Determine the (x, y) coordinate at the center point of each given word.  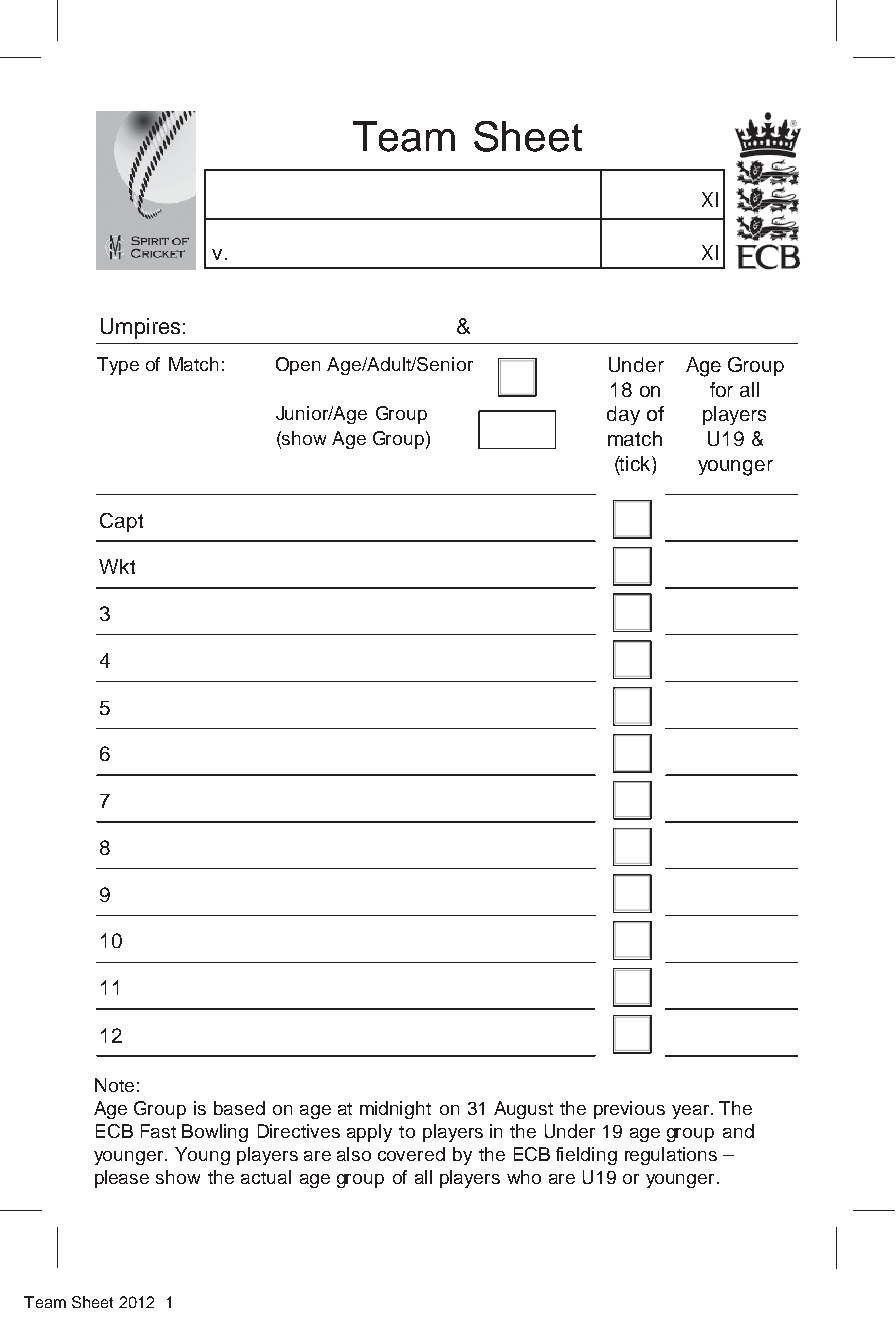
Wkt (117, 566)
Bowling (215, 1133)
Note (114, 1085)
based (239, 1108)
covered (411, 1154)
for (721, 389)
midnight (395, 1110)
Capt (121, 522)
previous (629, 1110)
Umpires (140, 328)
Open (298, 366)
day (623, 415)
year (692, 1112)
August (523, 1110)
